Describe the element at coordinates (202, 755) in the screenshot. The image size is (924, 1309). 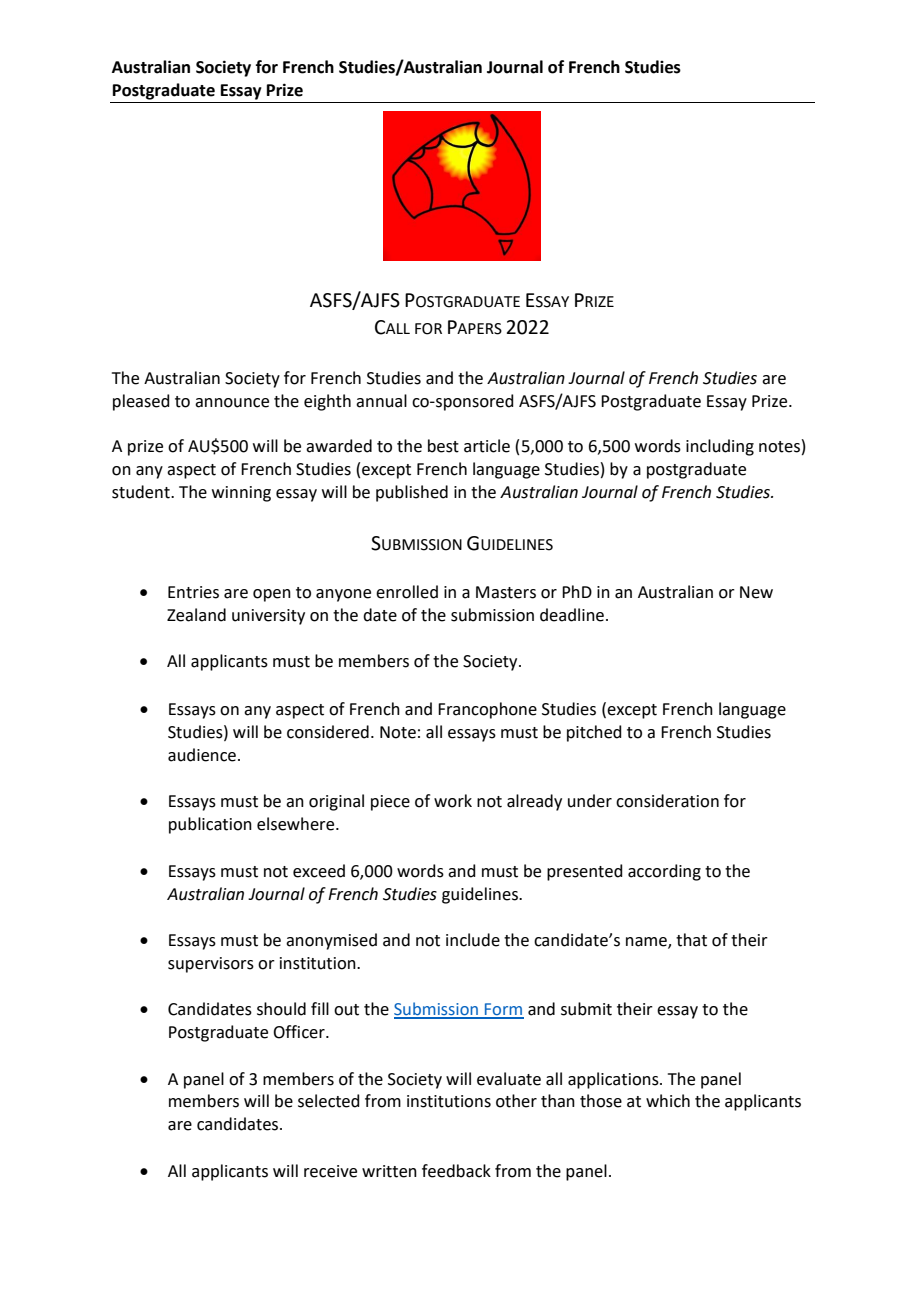
I see `audience` at that location.
